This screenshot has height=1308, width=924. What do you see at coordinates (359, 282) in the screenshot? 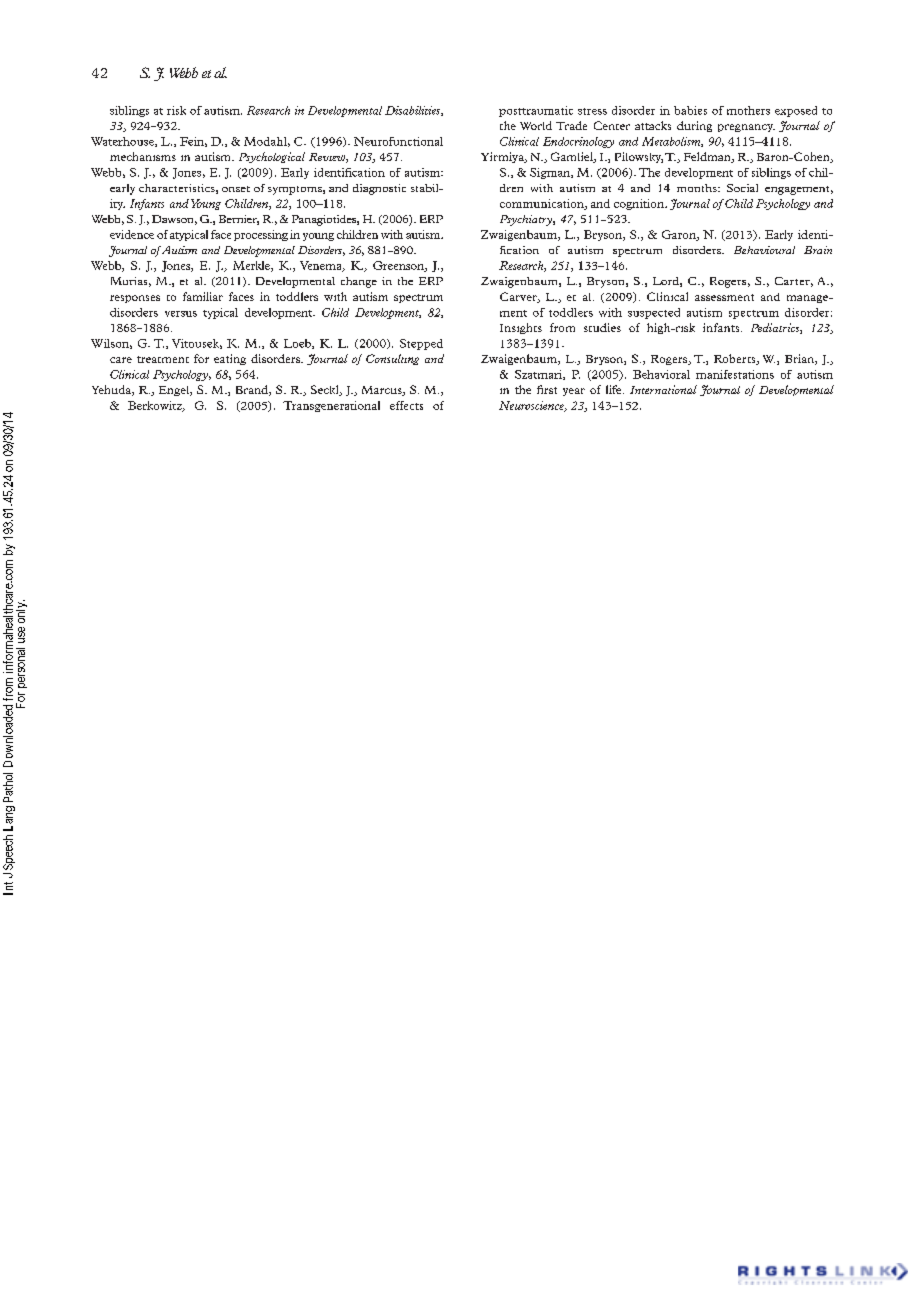
I see `change` at bounding box center [359, 282].
